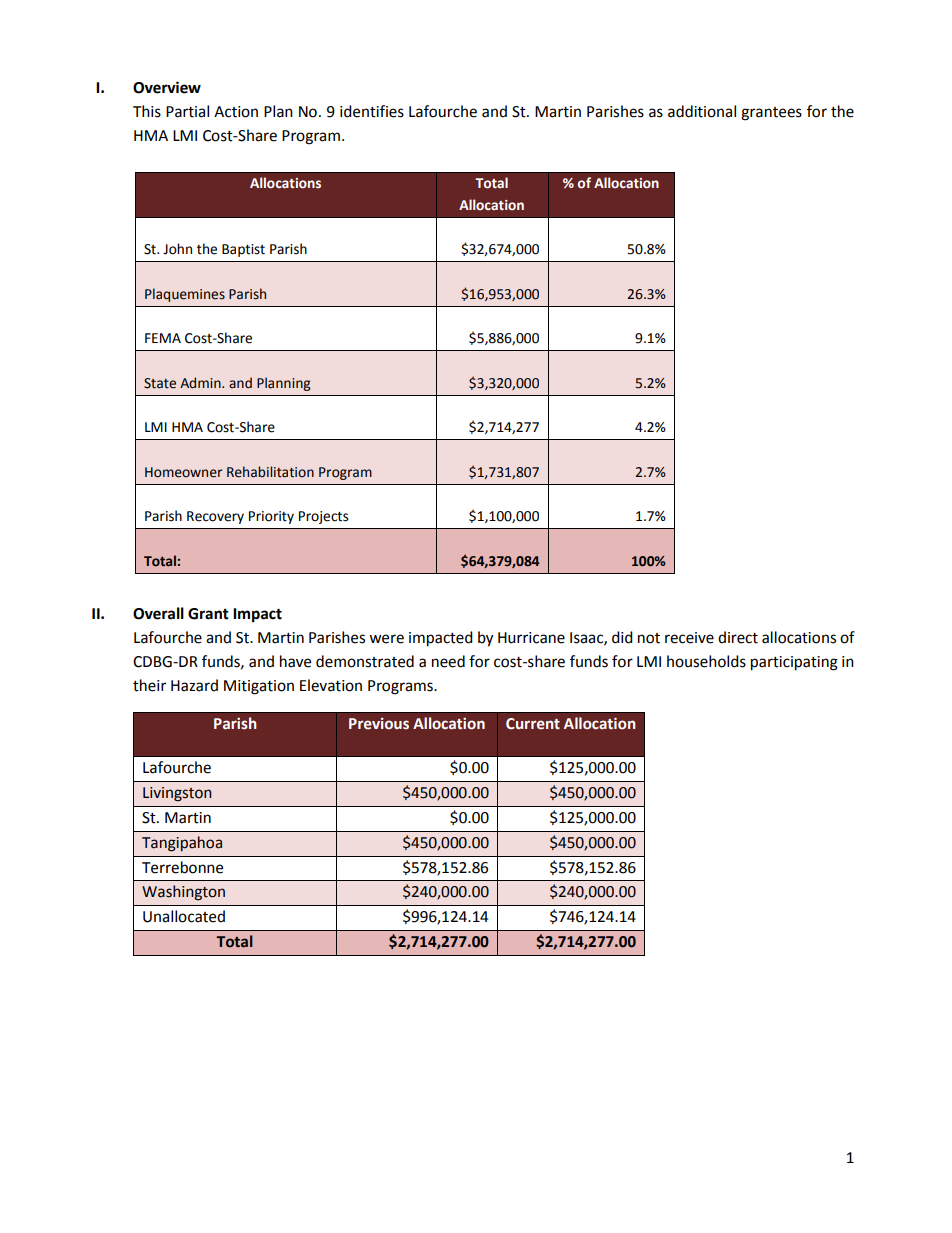 The height and width of the image is (1233, 952). I want to click on identifies, so click(372, 111).
